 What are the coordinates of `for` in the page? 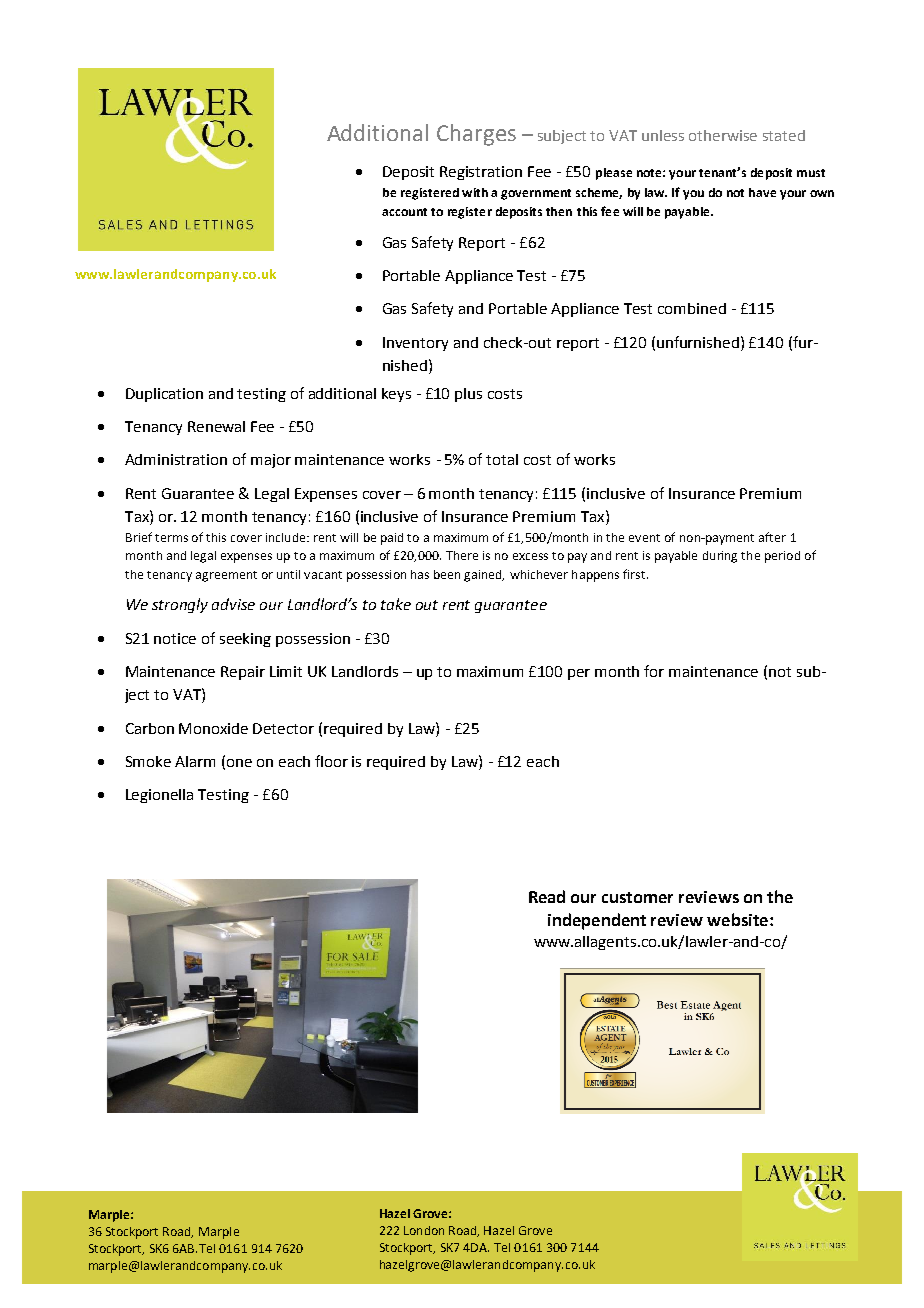 It's located at (654, 671).
